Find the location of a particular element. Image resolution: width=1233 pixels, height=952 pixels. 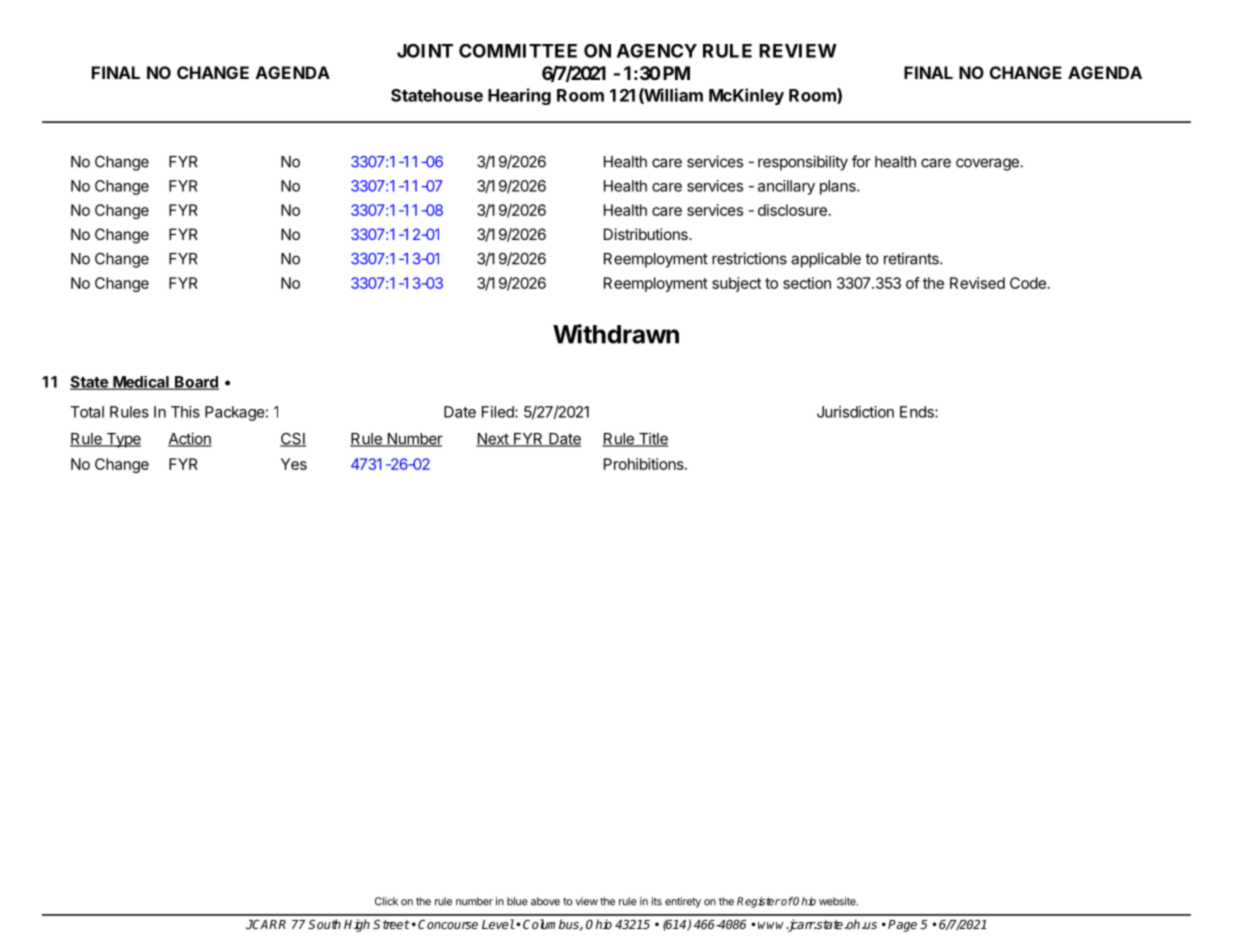

Hearing is located at coordinates (519, 96).
